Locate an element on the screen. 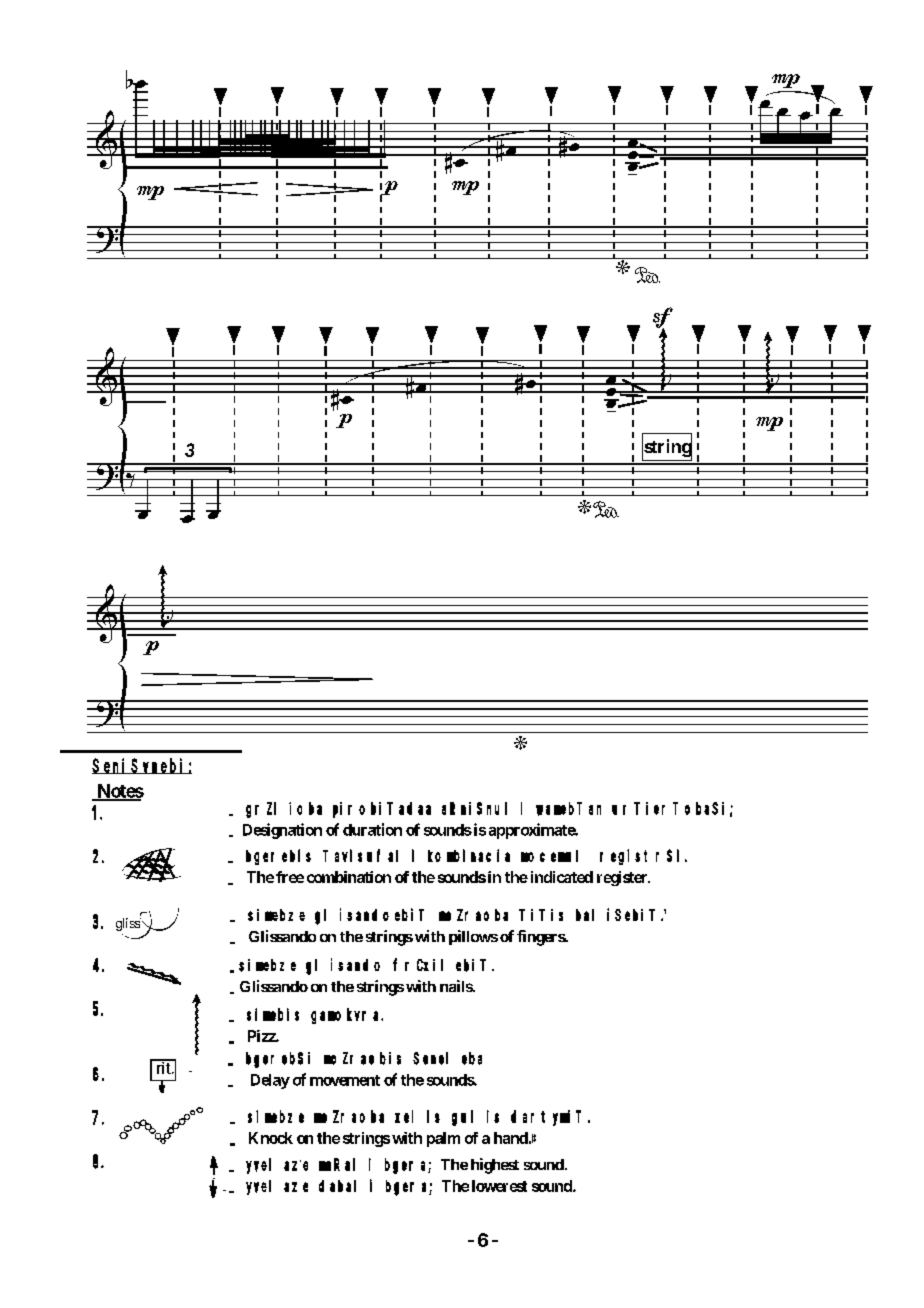  register is located at coordinates (623, 878).
